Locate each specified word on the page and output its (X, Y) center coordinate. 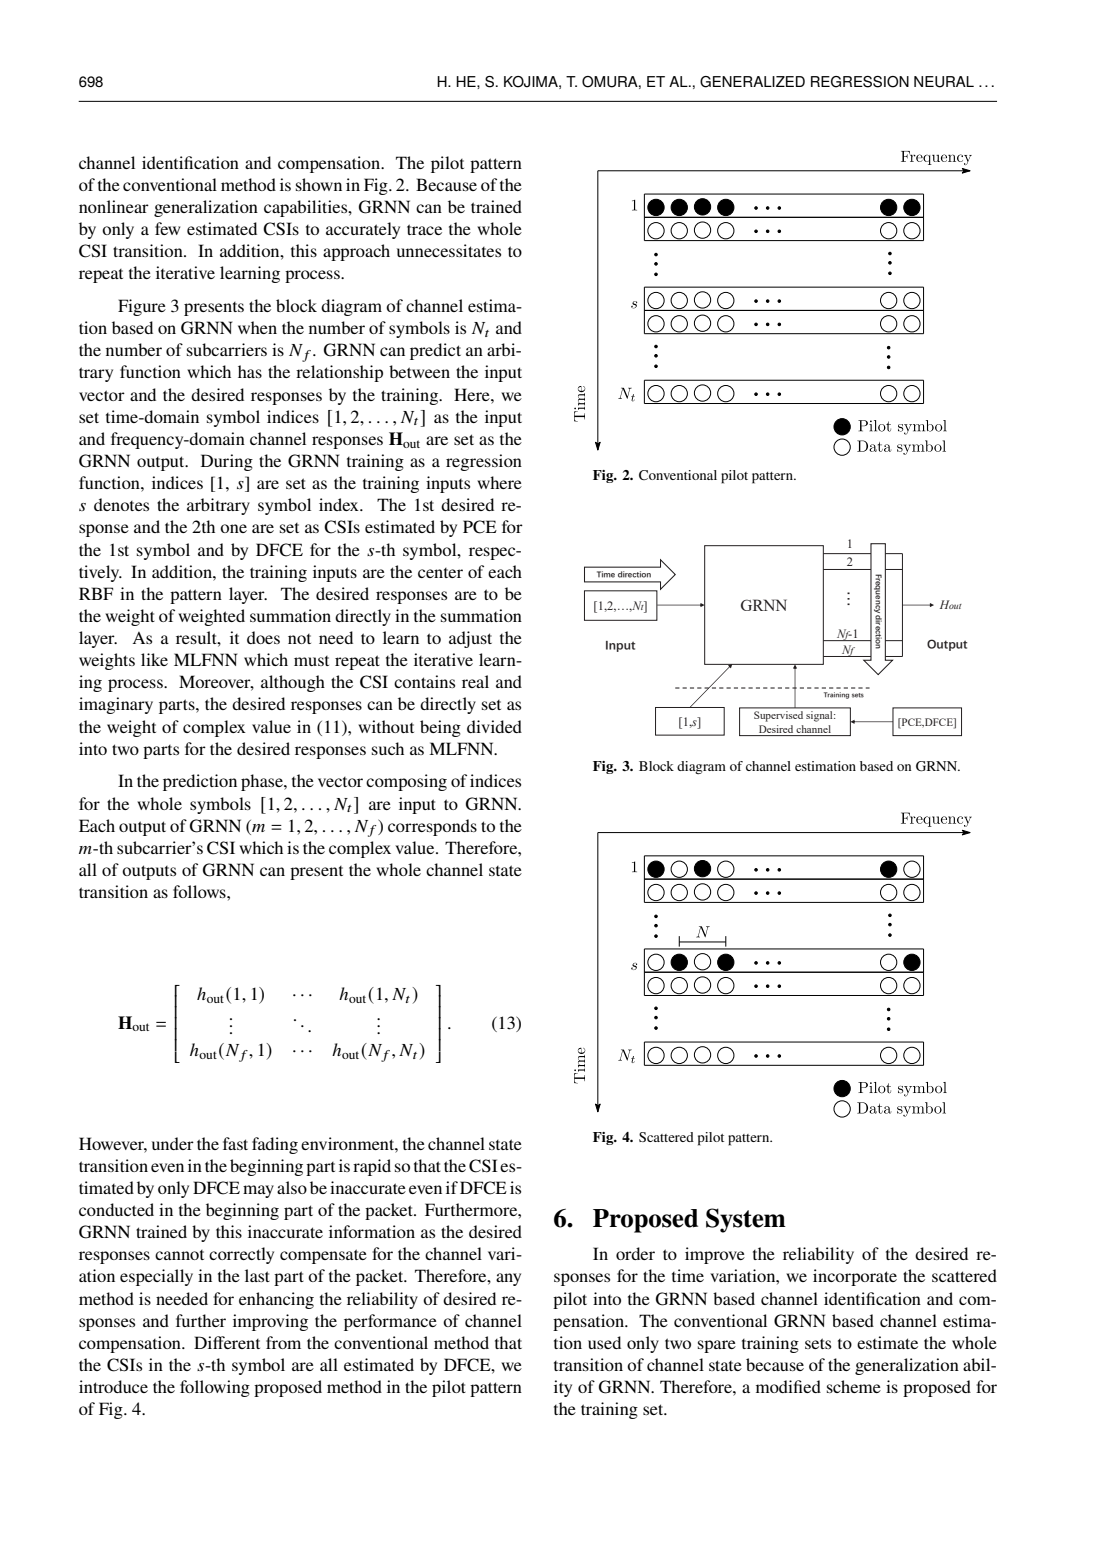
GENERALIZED (752, 82)
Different (227, 1342)
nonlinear (114, 206)
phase (263, 782)
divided (494, 726)
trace (424, 229)
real (475, 681)
